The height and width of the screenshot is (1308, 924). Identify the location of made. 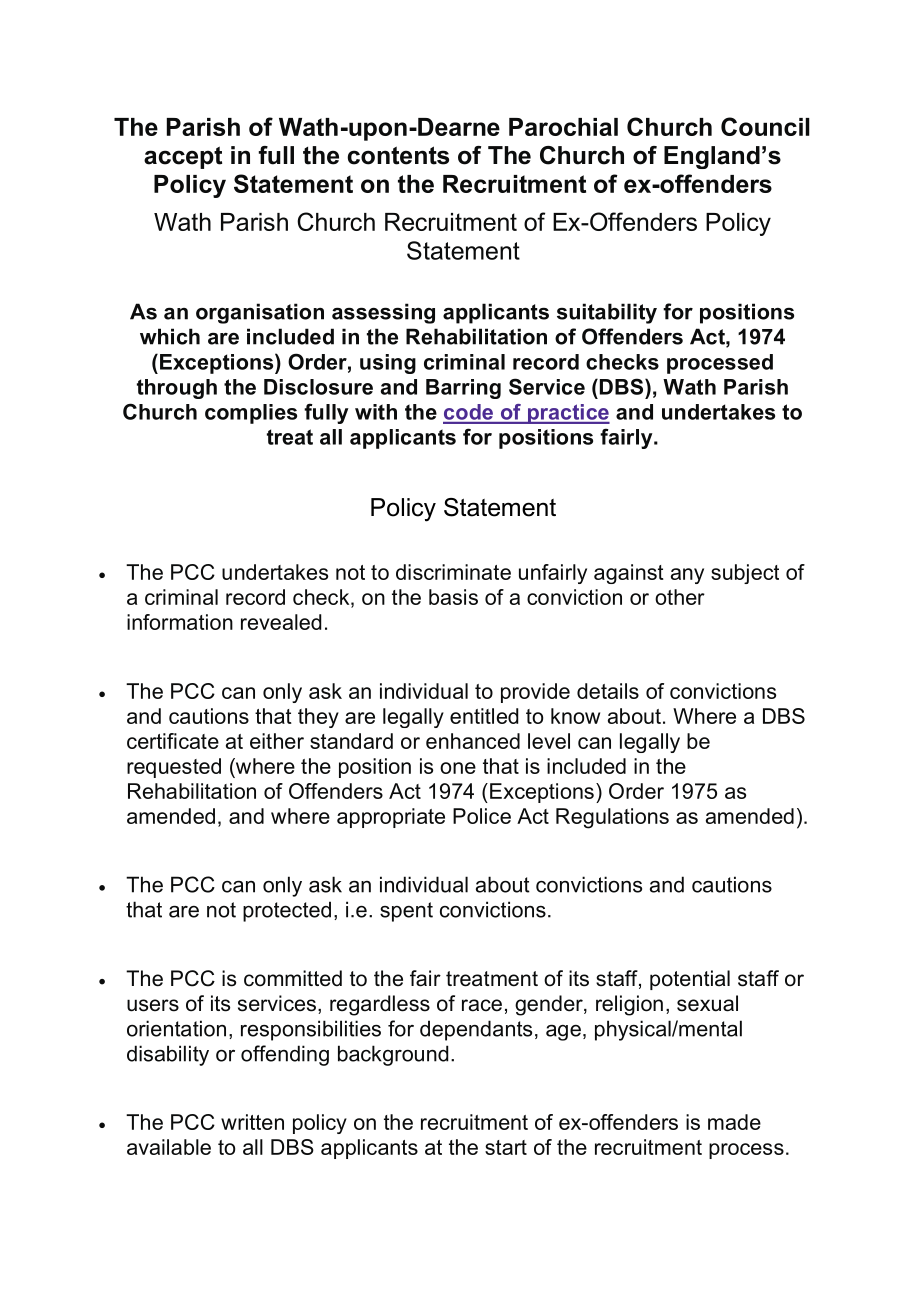
(734, 1122).
